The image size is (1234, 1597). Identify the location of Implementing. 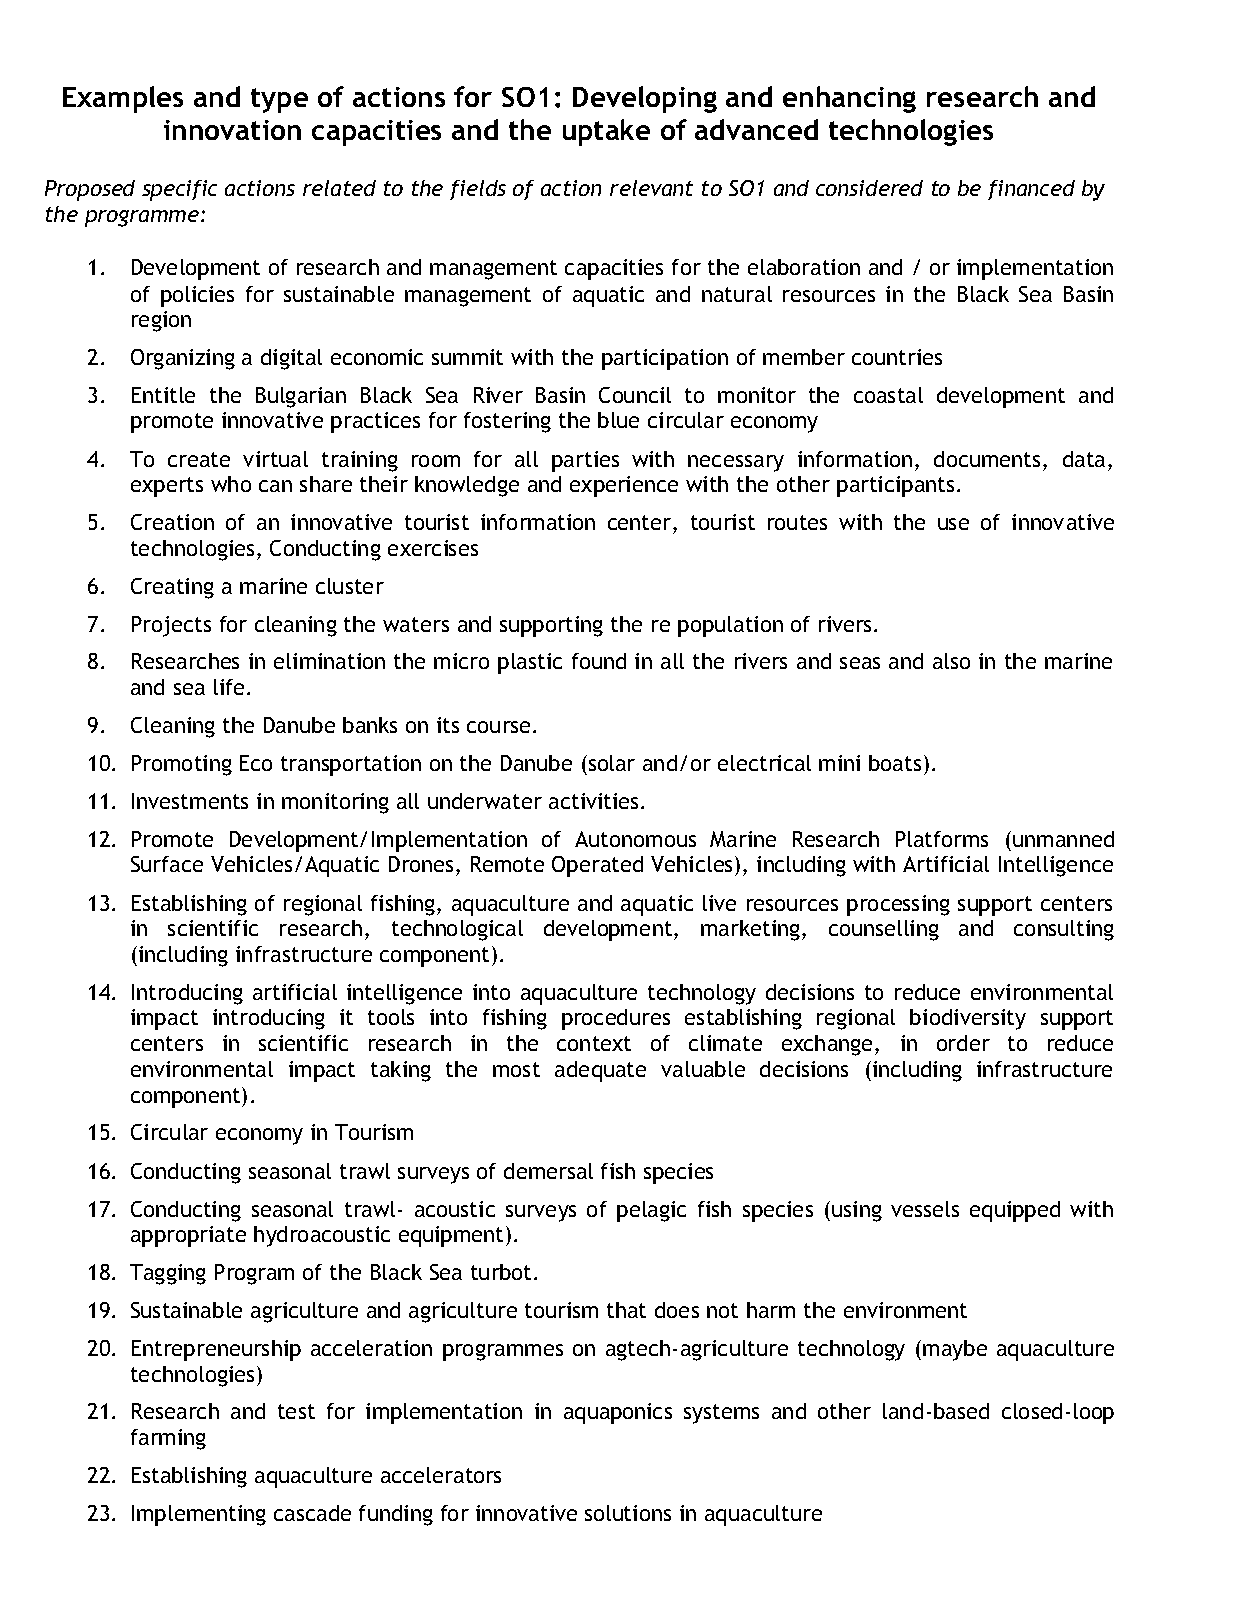
(199, 1515).
